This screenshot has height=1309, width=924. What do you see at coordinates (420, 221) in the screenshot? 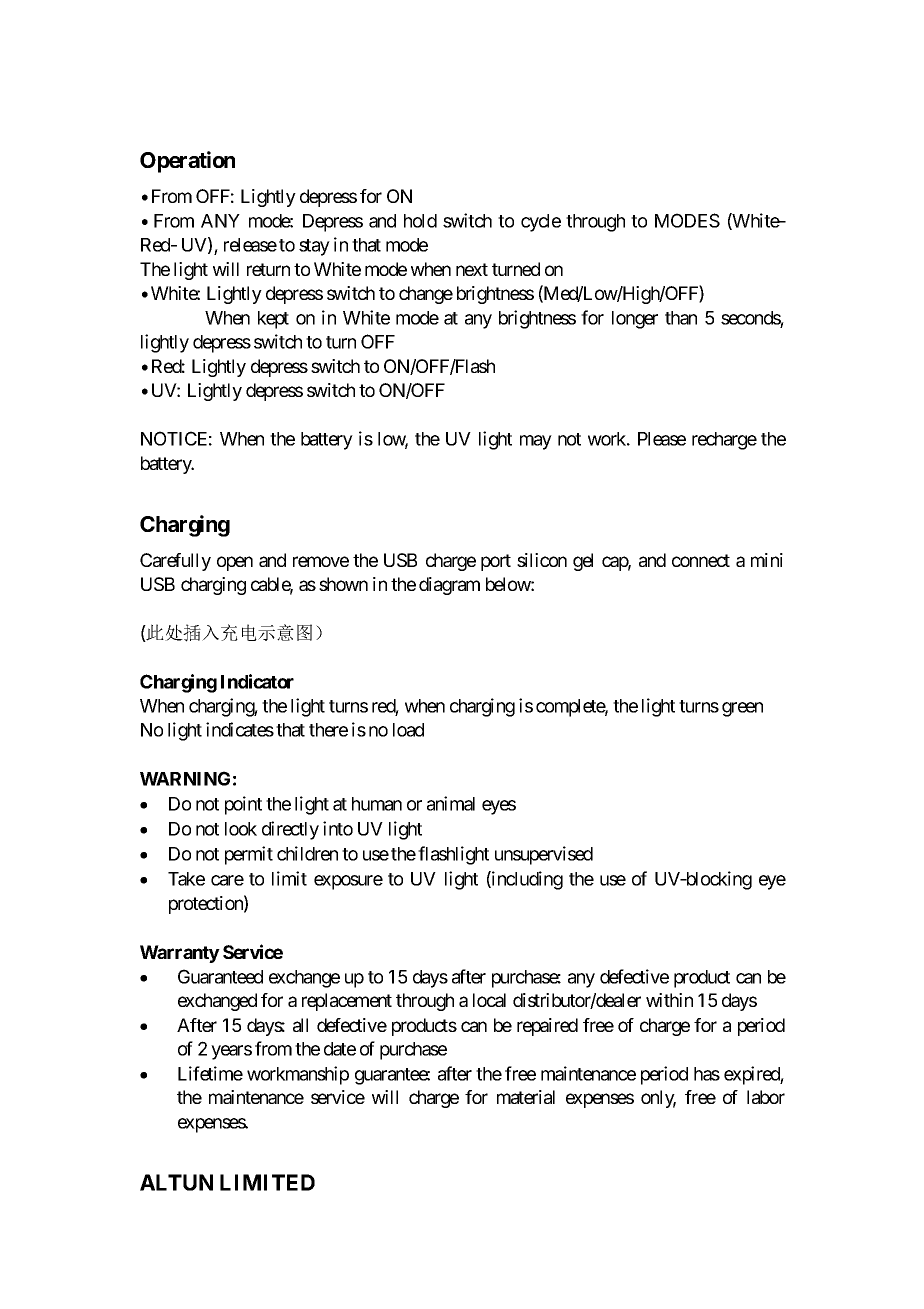
I see `hold` at bounding box center [420, 221].
